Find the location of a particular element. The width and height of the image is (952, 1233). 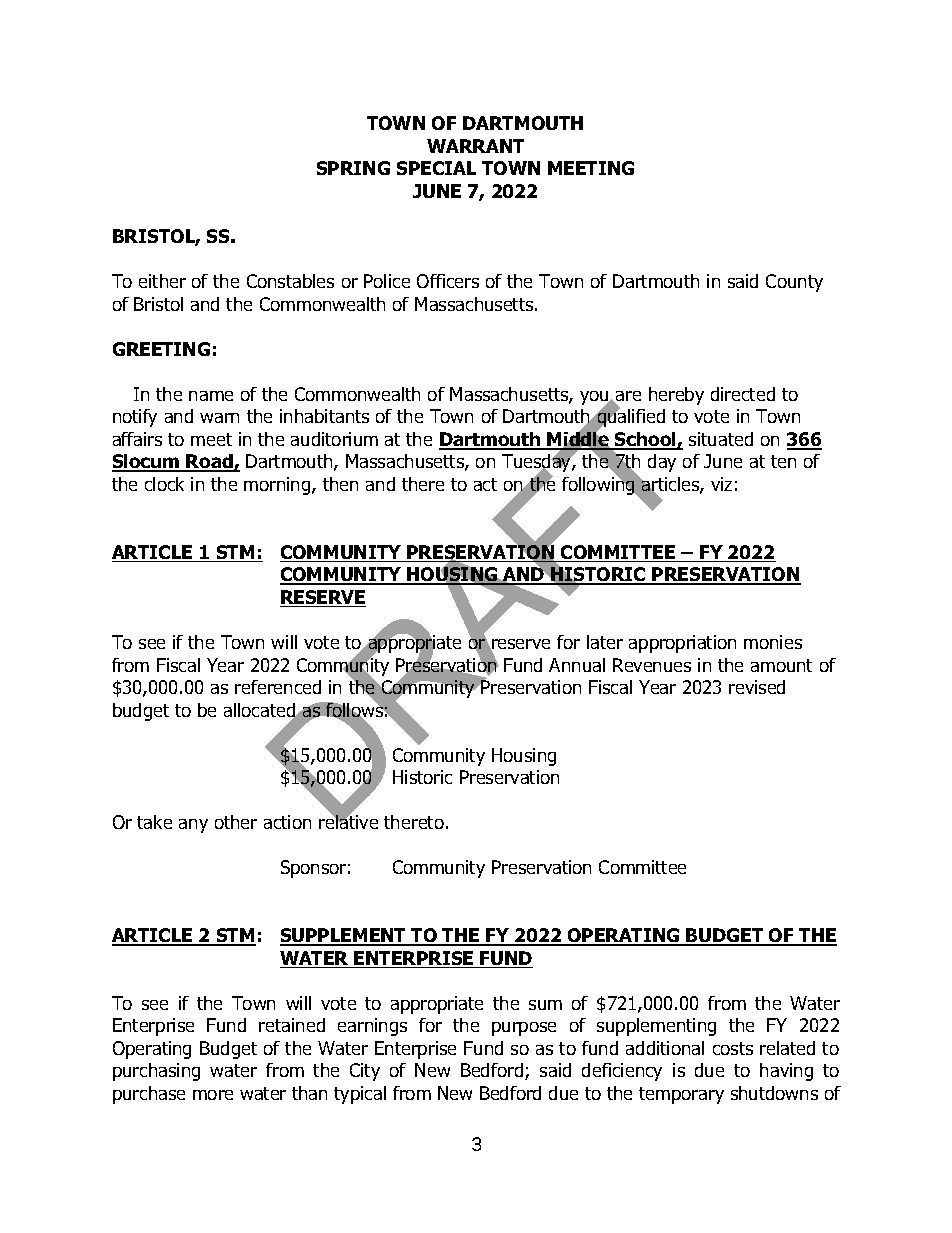

other is located at coordinates (236, 822).
